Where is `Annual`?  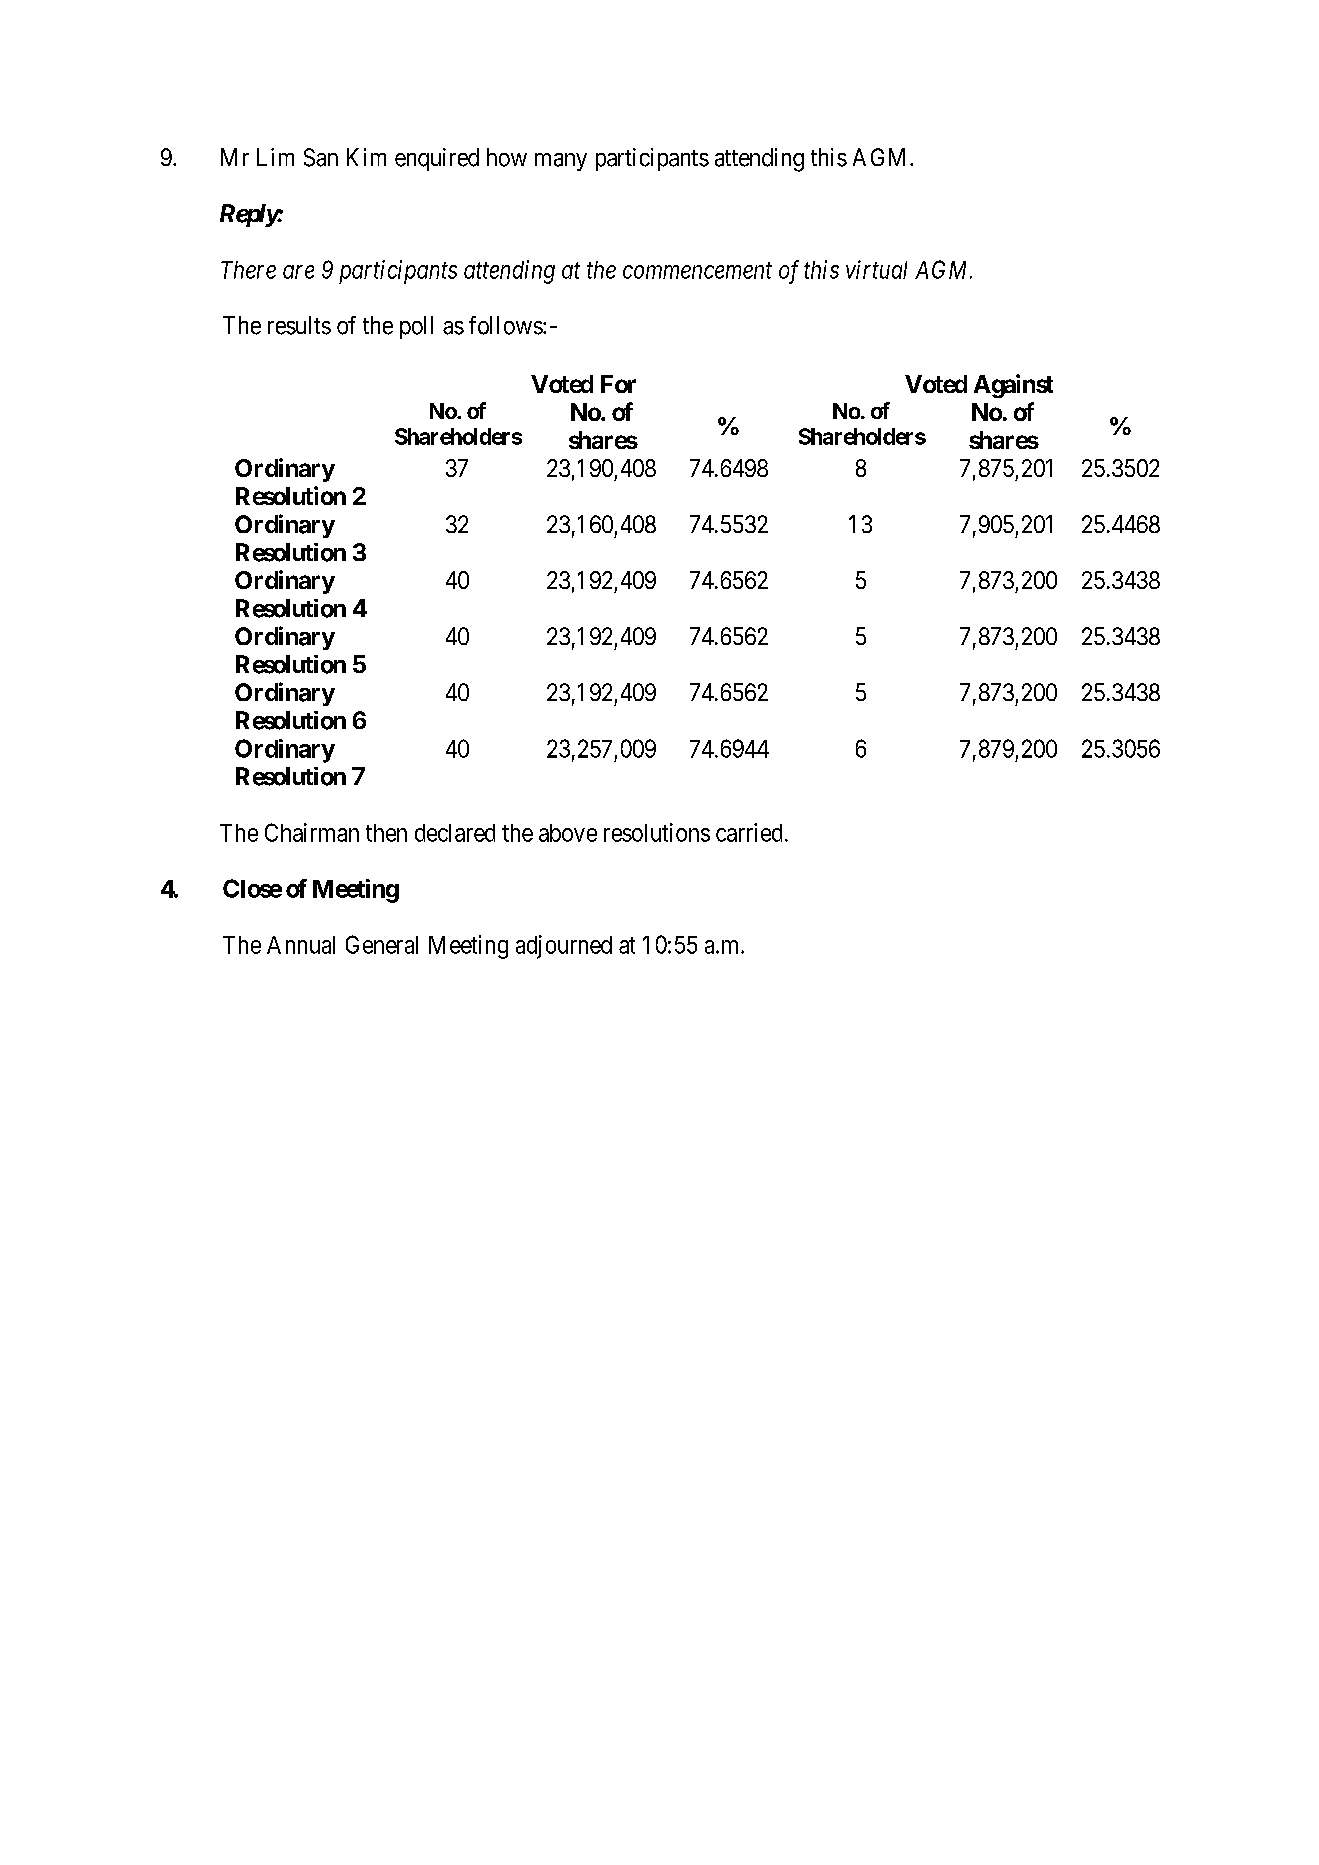 Annual is located at coordinates (301, 945).
